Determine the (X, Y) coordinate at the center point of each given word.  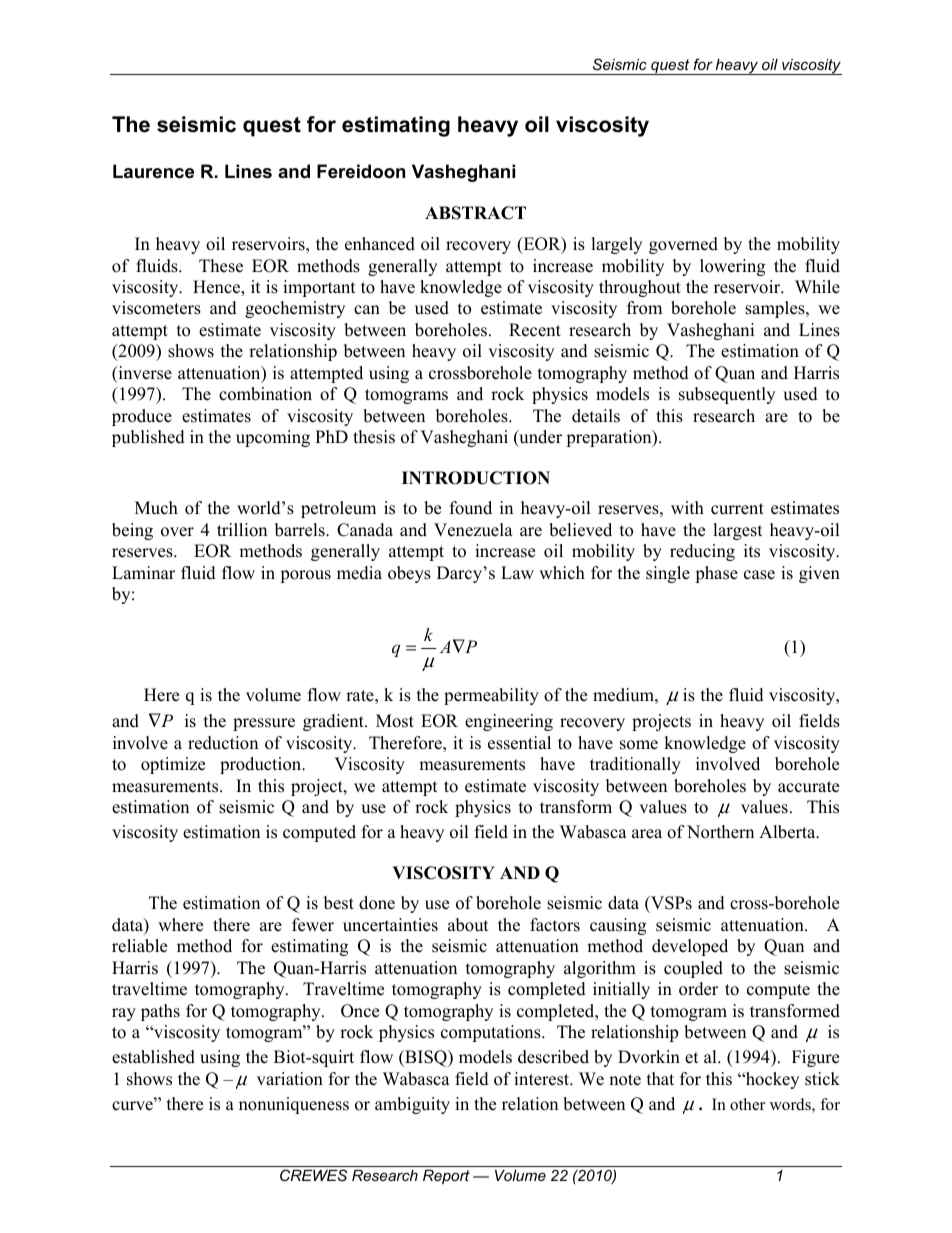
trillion (242, 530)
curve (133, 1106)
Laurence (153, 171)
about (468, 925)
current (737, 509)
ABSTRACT (475, 213)
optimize (173, 765)
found (471, 508)
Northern (720, 832)
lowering (732, 267)
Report (446, 1177)
